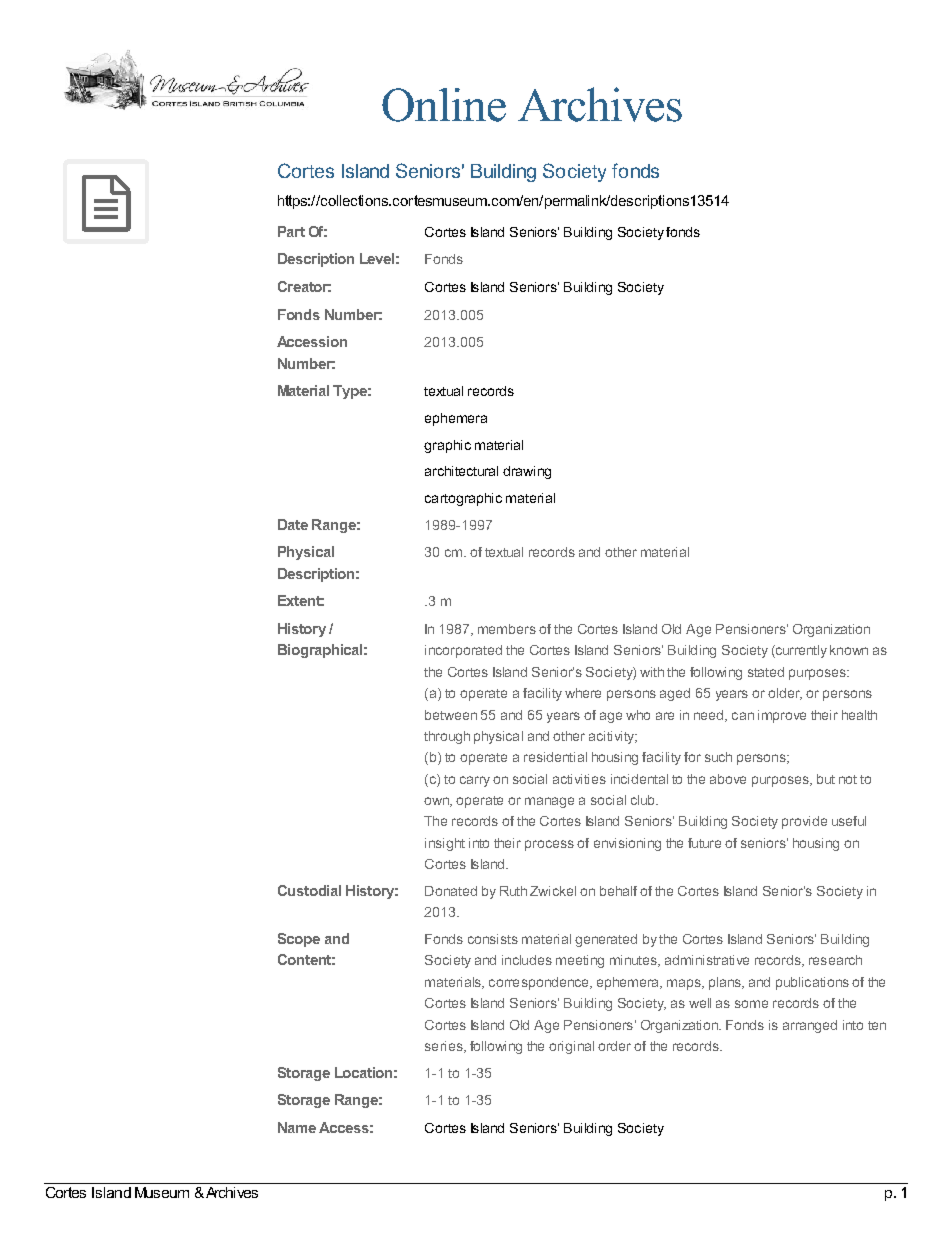  What do you see at coordinates (782, 716) in the page?
I see `improve` at bounding box center [782, 716].
